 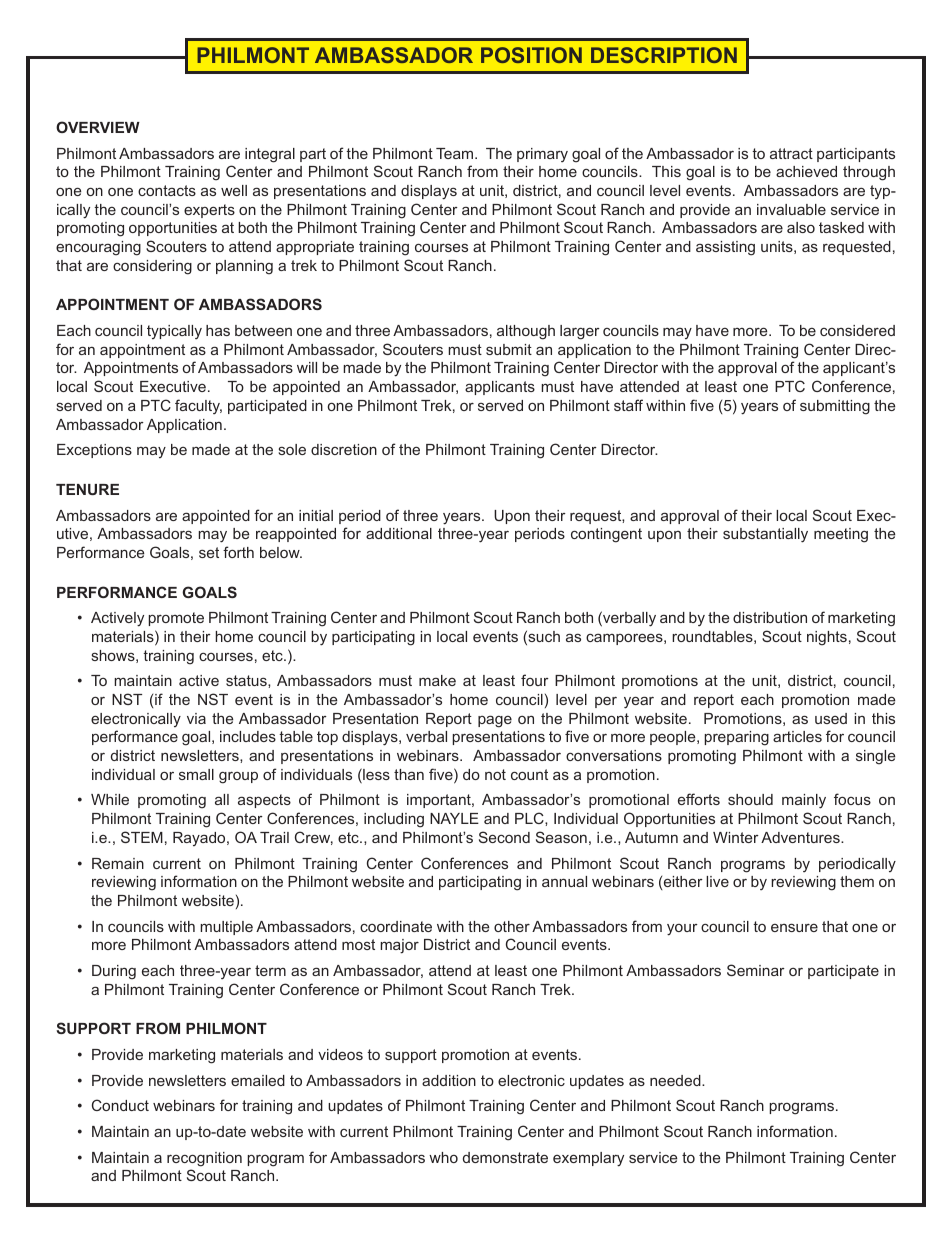 What do you see at coordinates (204, 1159) in the document?
I see `recognition` at bounding box center [204, 1159].
